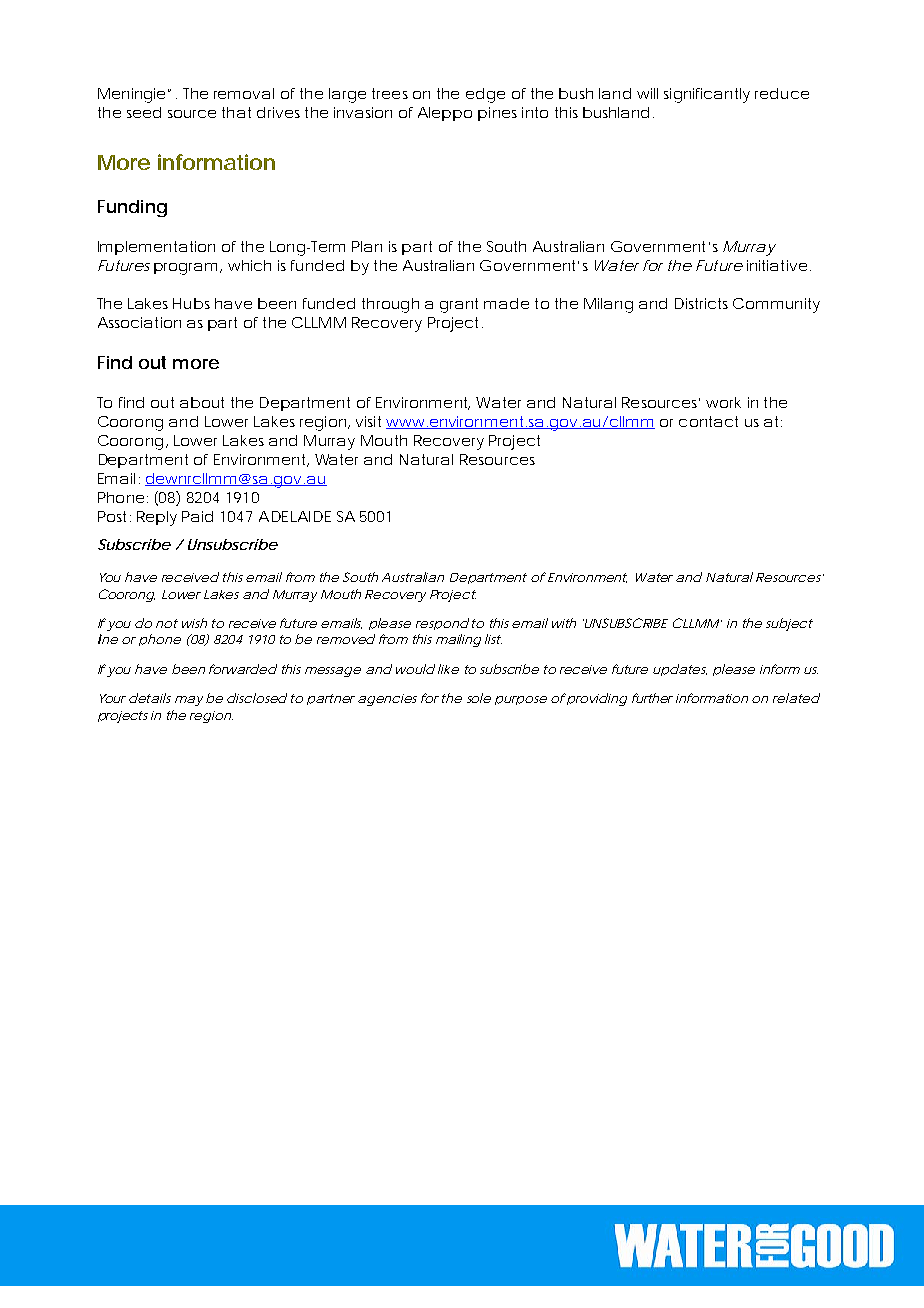 The width and height of the document is (924, 1308). Describe the element at coordinates (189, 701) in the document. I see `may` at that location.
